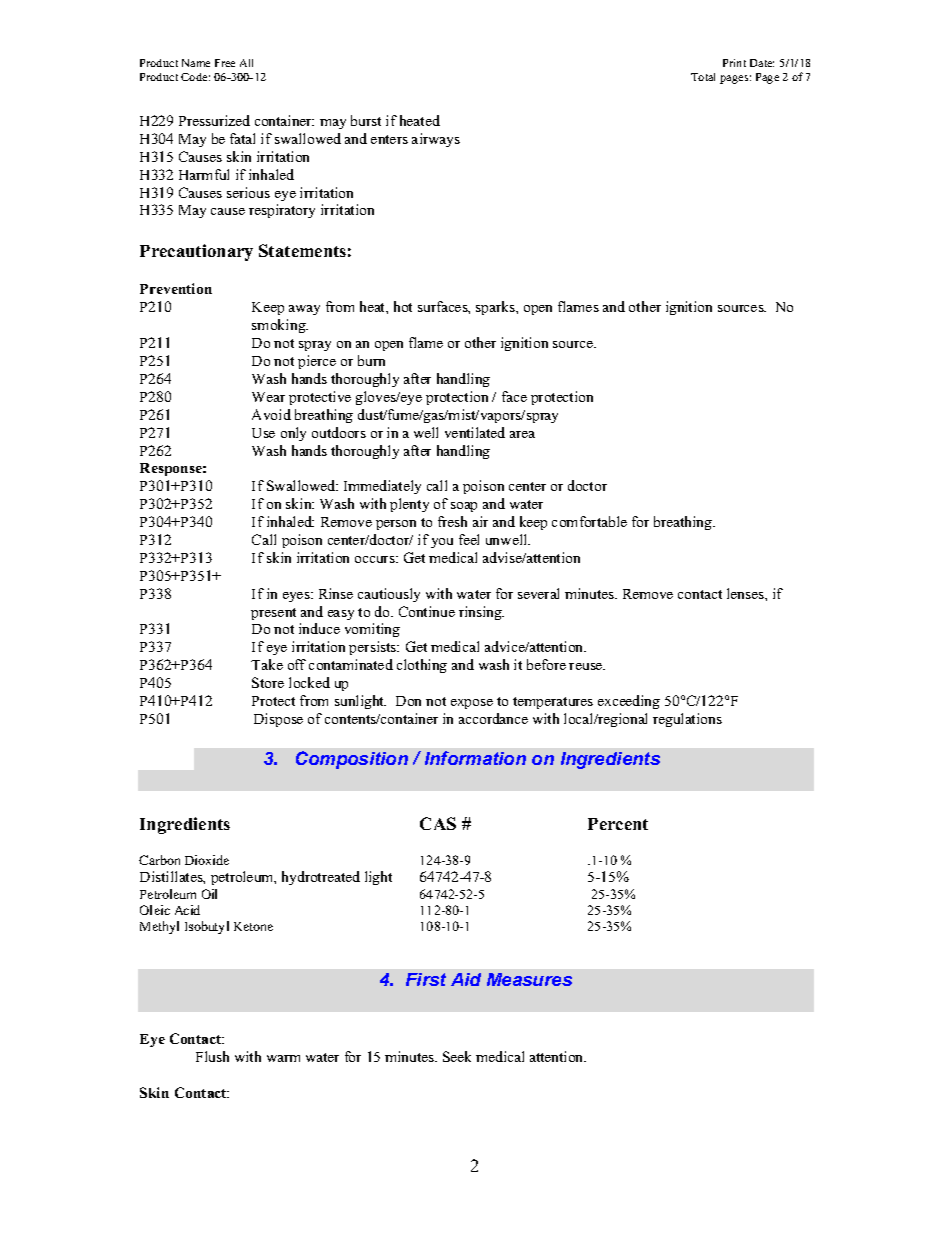  I want to click on Total, so click(703, 77).
